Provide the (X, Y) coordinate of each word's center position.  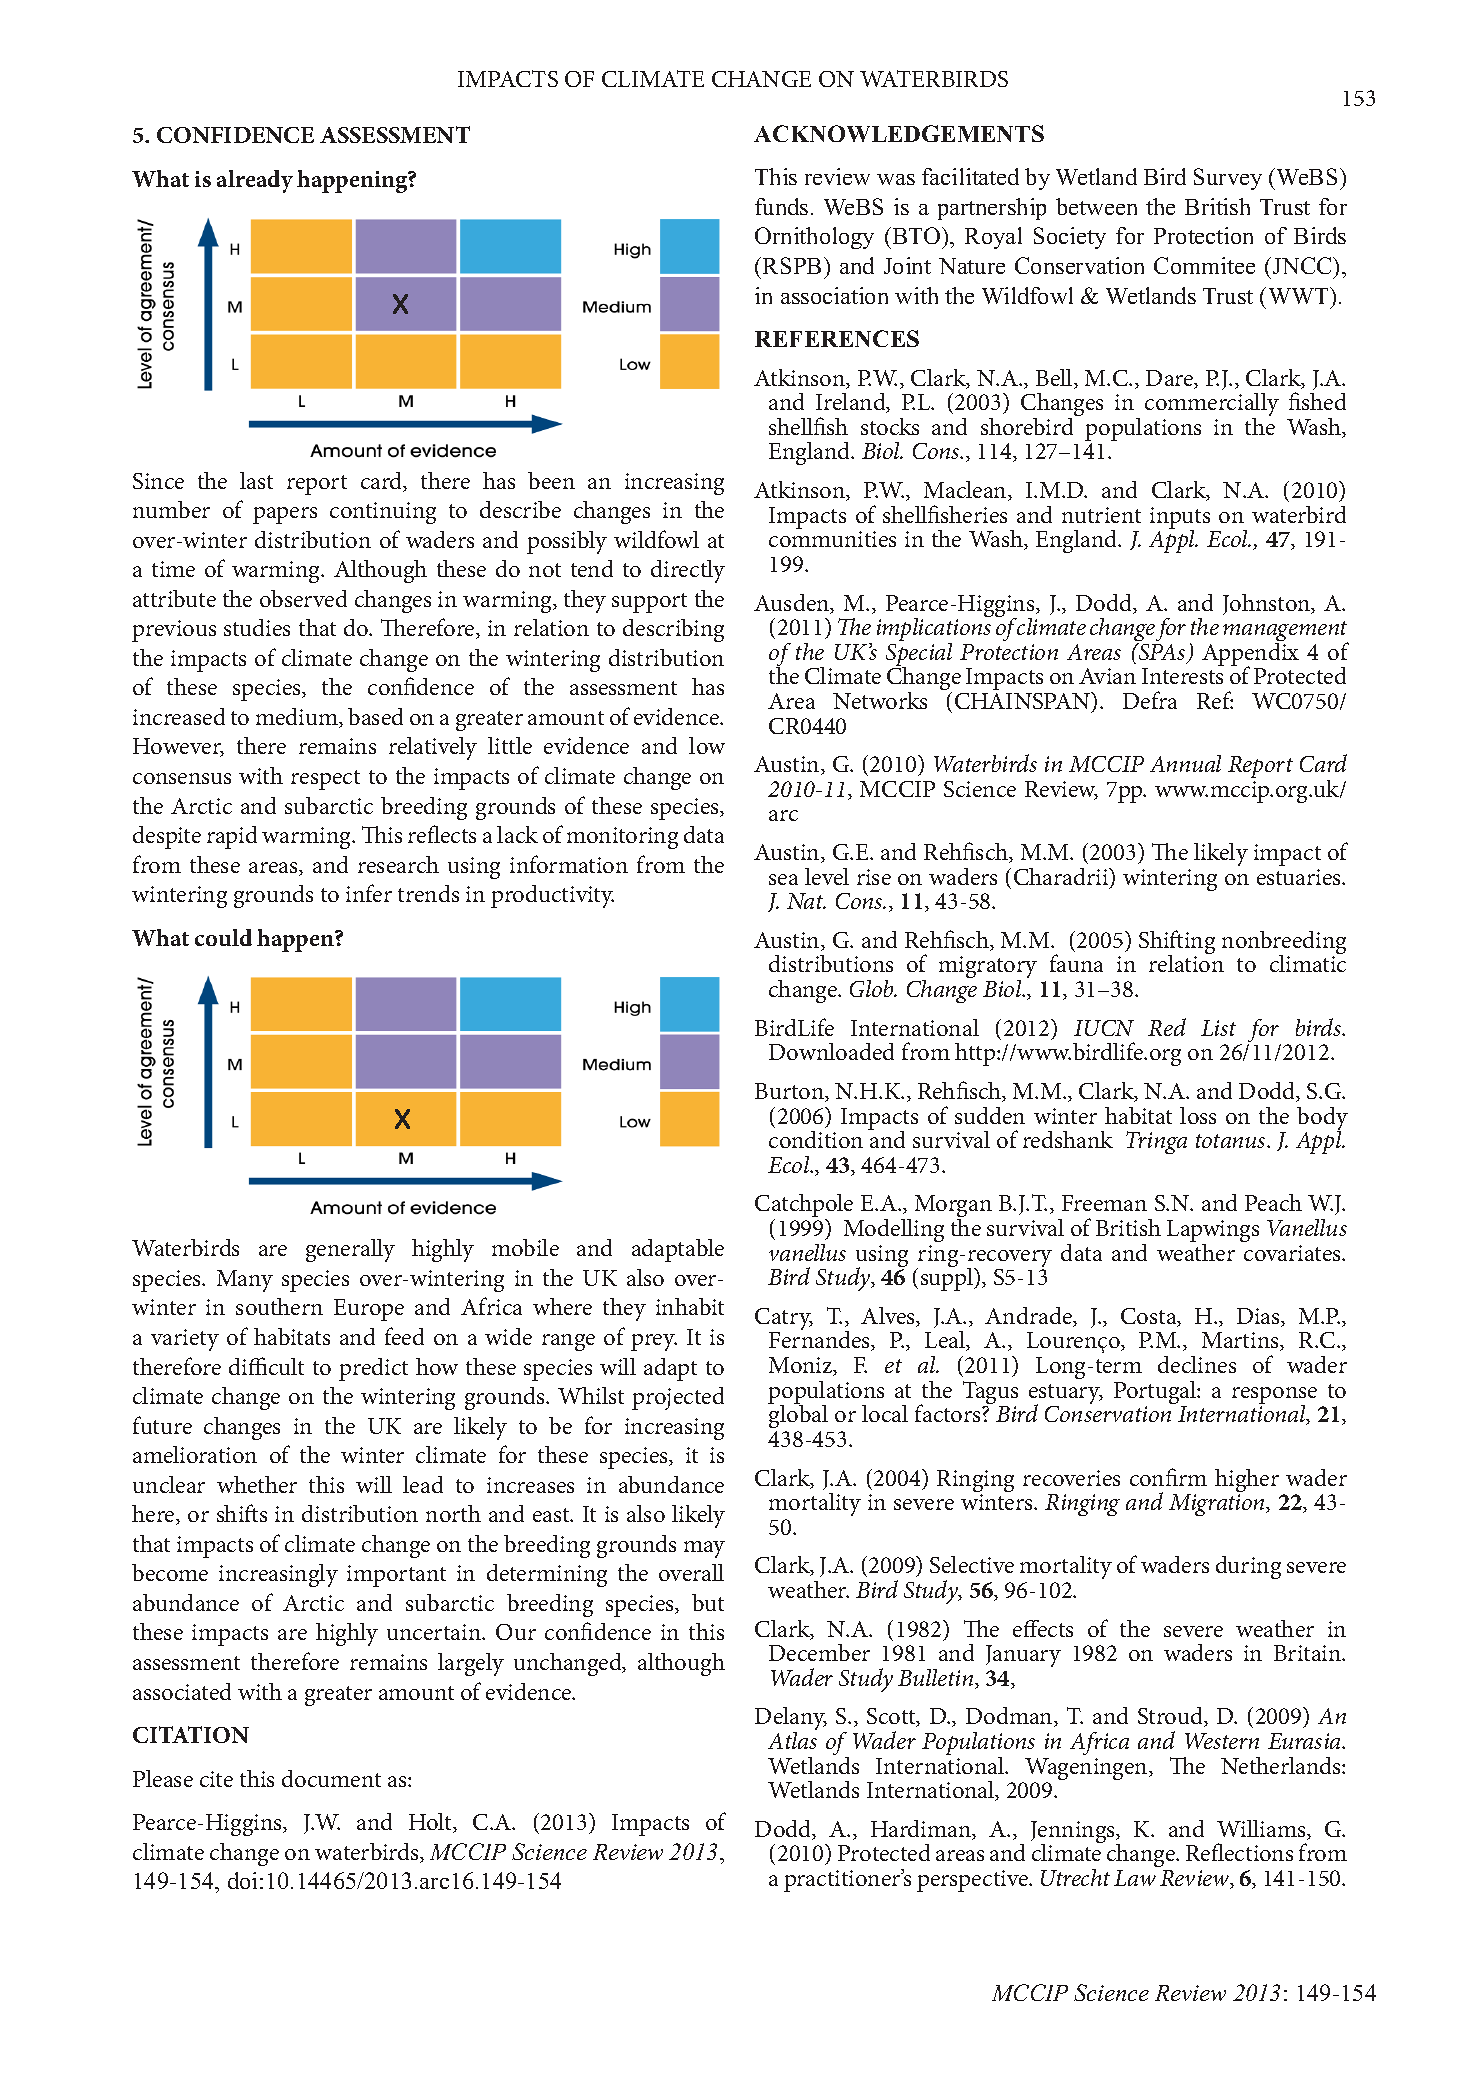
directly (688, 571)
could (223, 937)
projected (678, 1398)
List (1218, 1028)
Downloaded (831, 1051)
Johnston (1268, 604)
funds (781, 206)
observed (303, 598)
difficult (266, 1366)
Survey (1228, 179)
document (331, 1778)
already (255, 181)
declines (1197, 1364)
